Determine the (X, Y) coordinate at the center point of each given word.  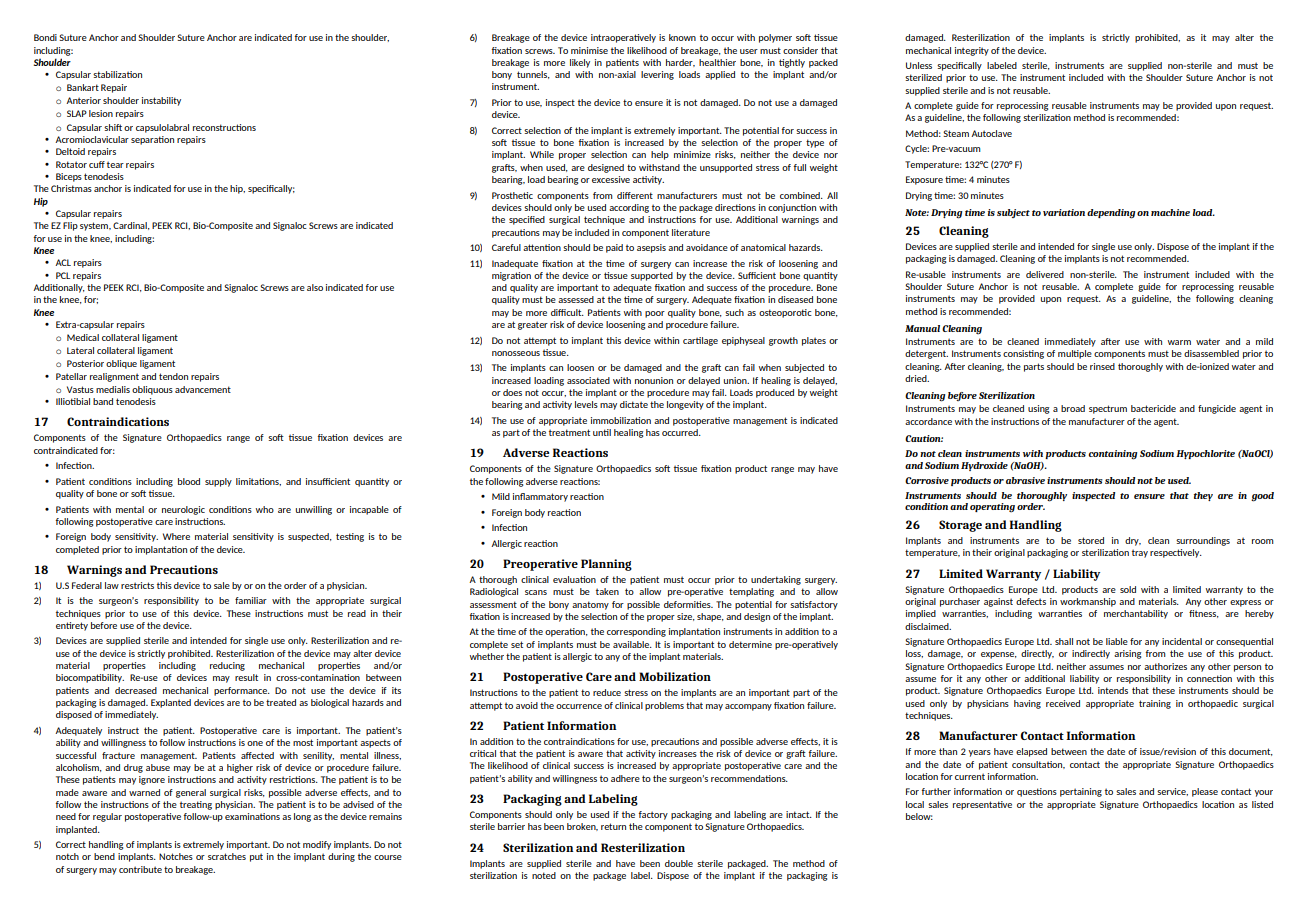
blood (189, 481)
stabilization (117, 74)
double (679, 863)
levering (657, 75)
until (602, 432)
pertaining (1081, 792)
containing (1113, 455)
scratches (227, 856)
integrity (972, 51)
